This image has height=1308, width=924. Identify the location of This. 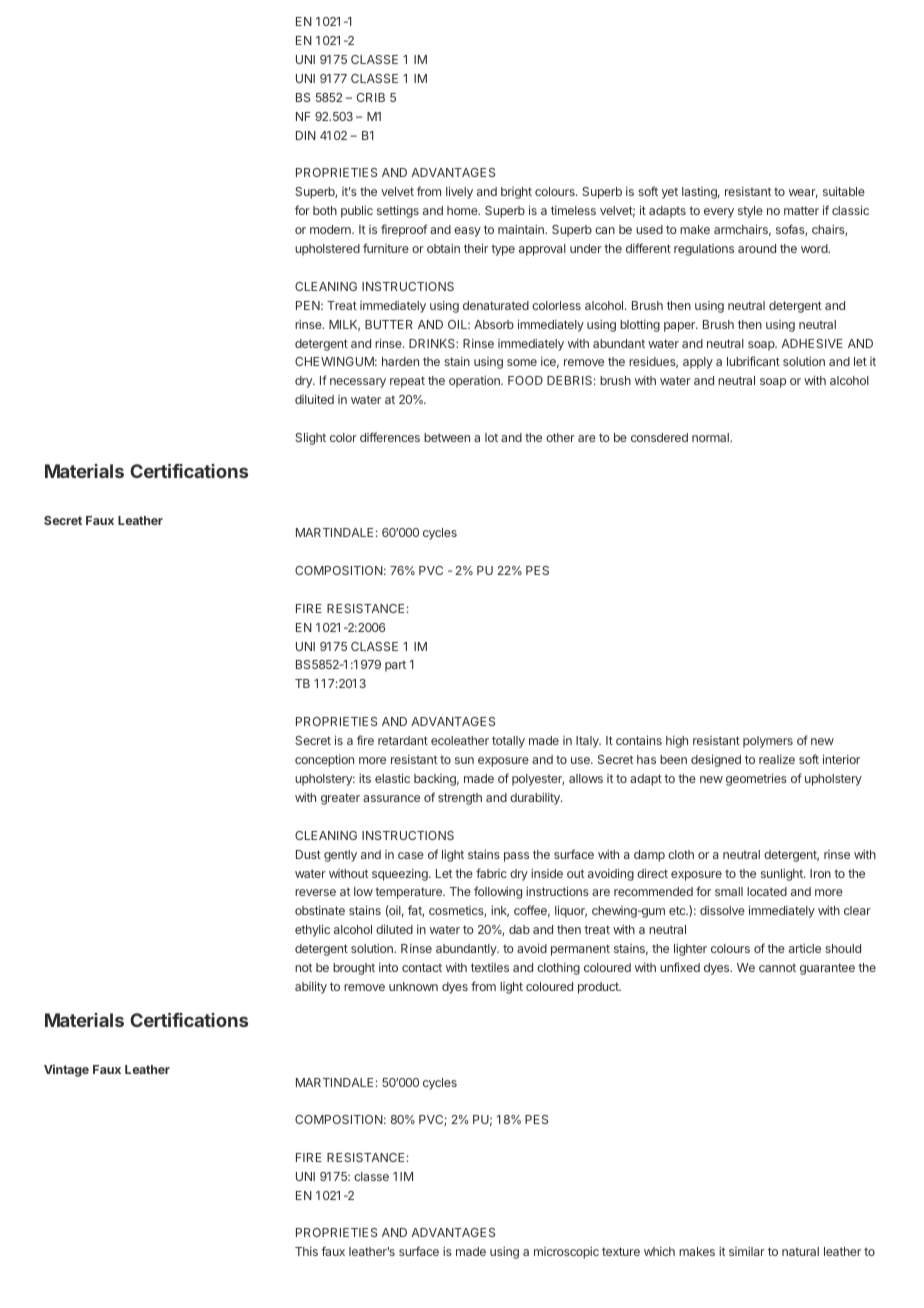
(306, 1251).
